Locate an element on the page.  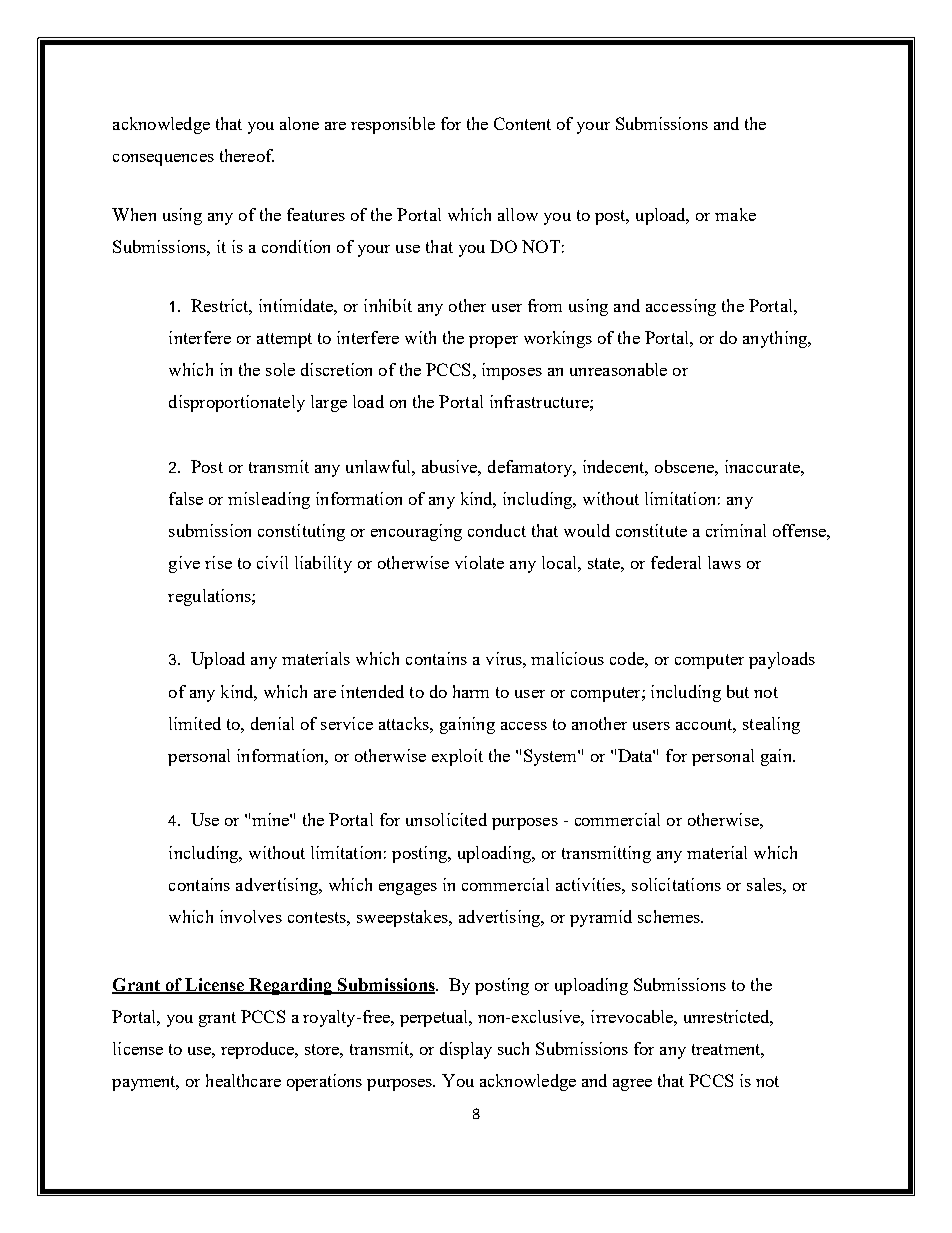
display is located at coordinates (466, 1050).
